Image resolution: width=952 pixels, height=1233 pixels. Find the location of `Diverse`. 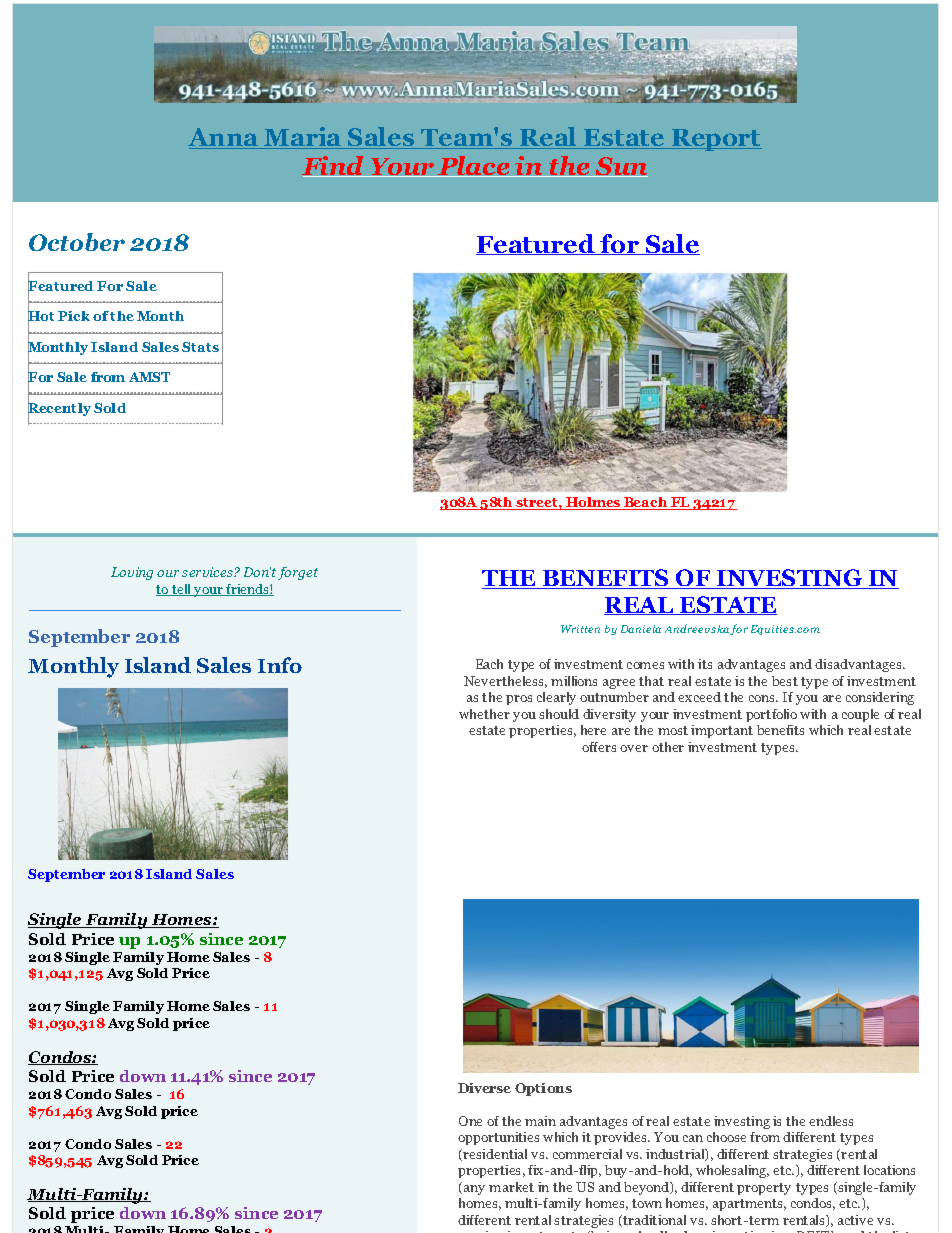

Diverse is located at coordinates (484, 1088).
